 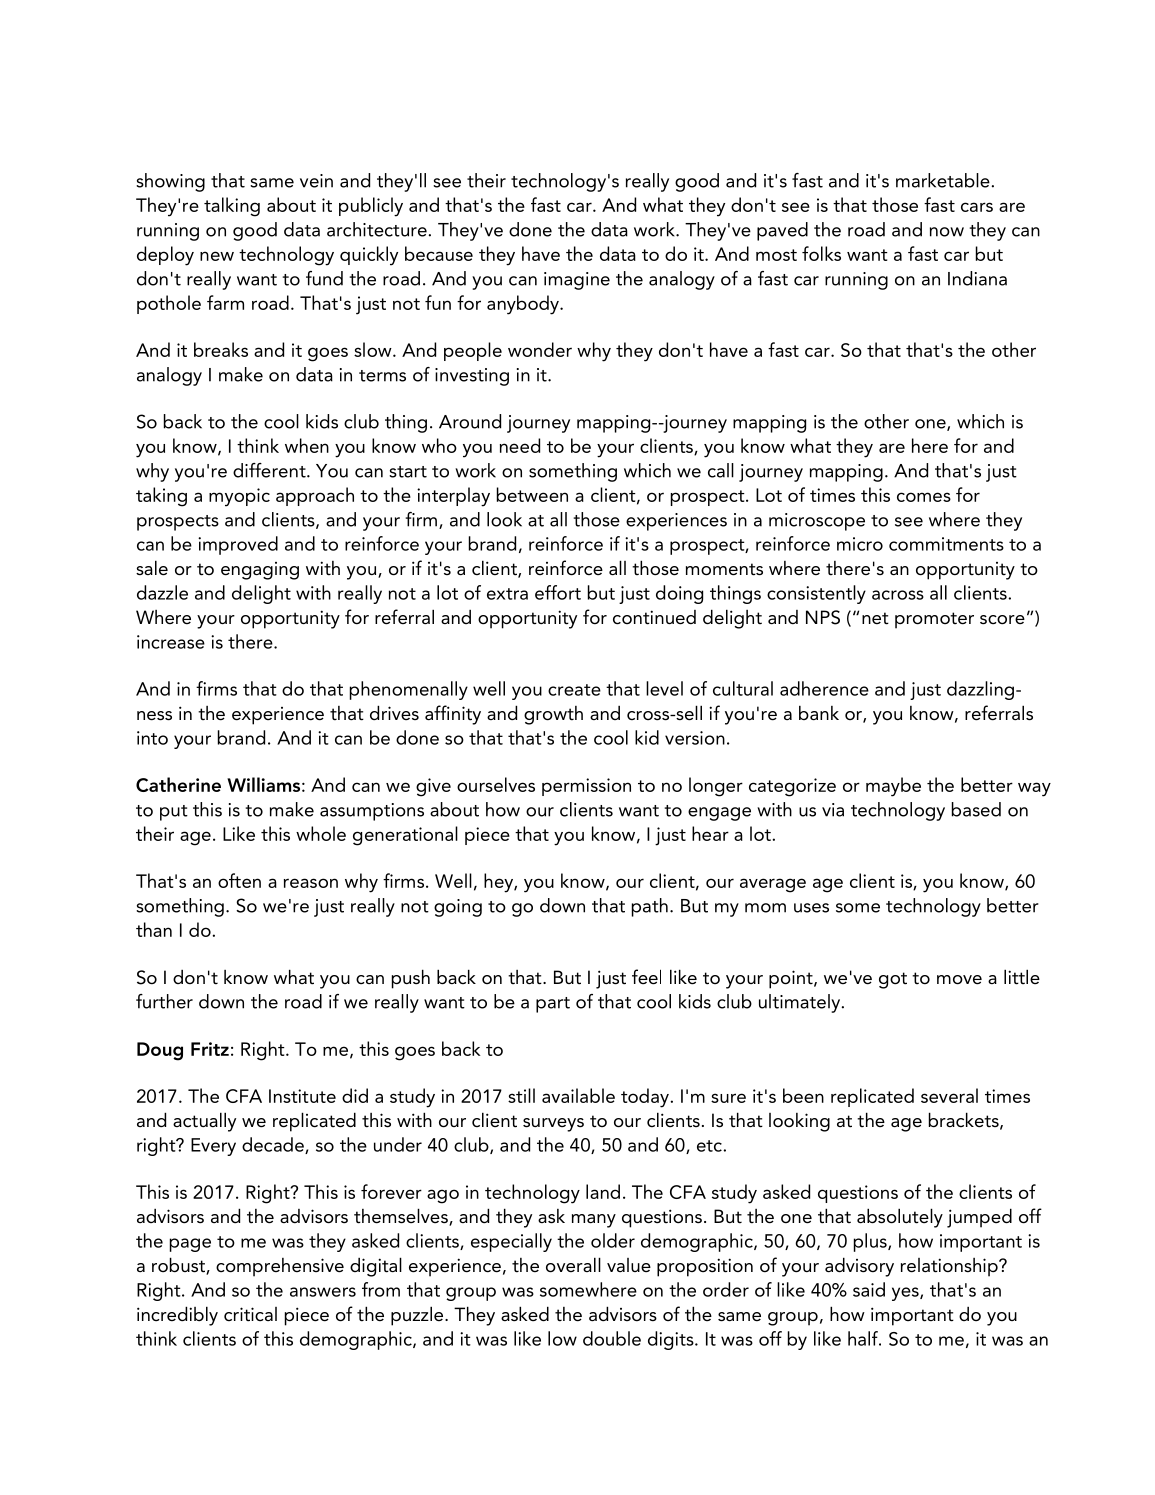 What do you see at coordinates (612, 1338) in the document?
I see `double` at bounding box center [612, 1338].
